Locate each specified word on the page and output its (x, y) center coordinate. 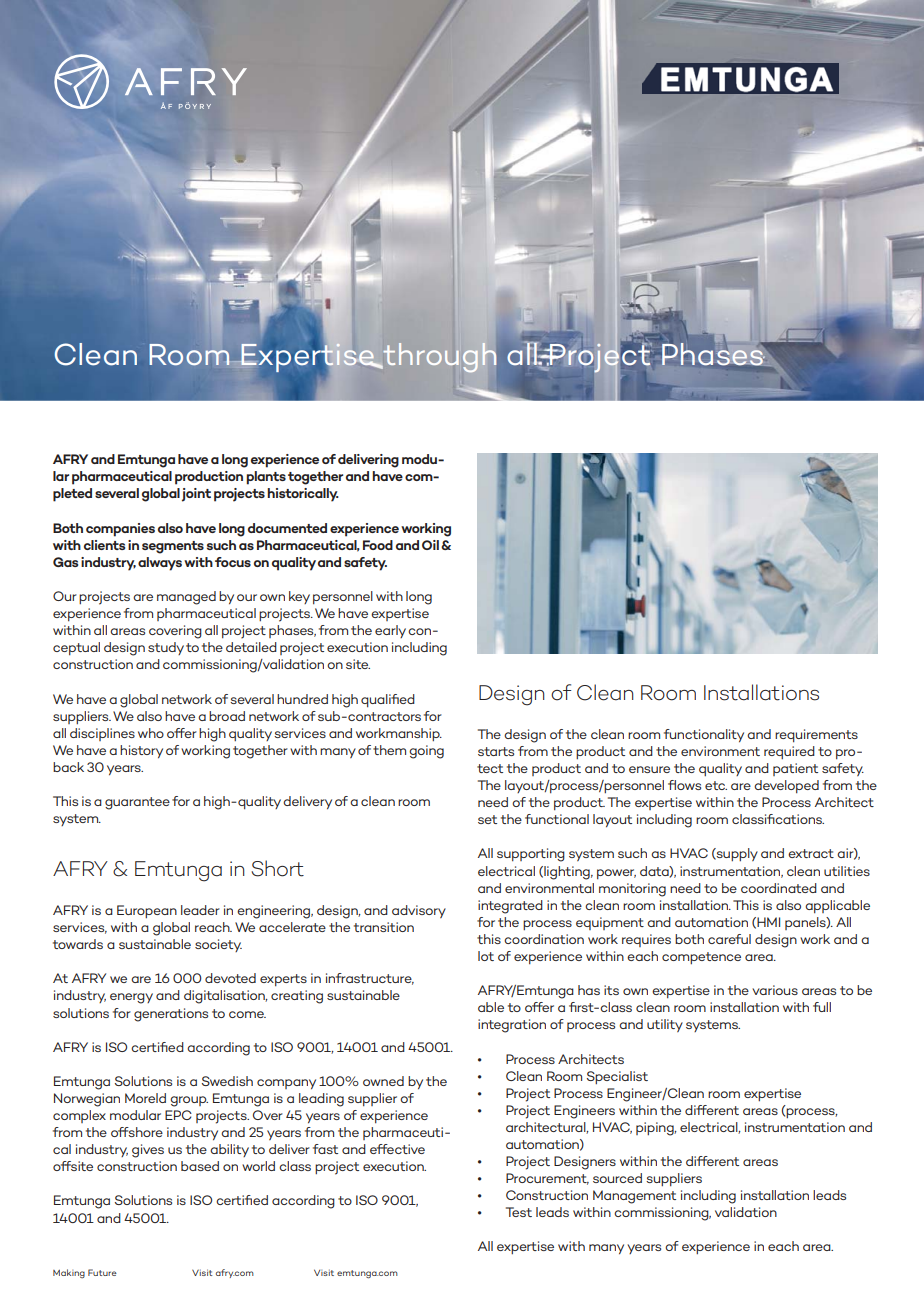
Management (634, 1197)
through (438, 358)
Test (519, 1212)
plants (266, 478)
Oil (430, 545)
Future (102, 1272)
